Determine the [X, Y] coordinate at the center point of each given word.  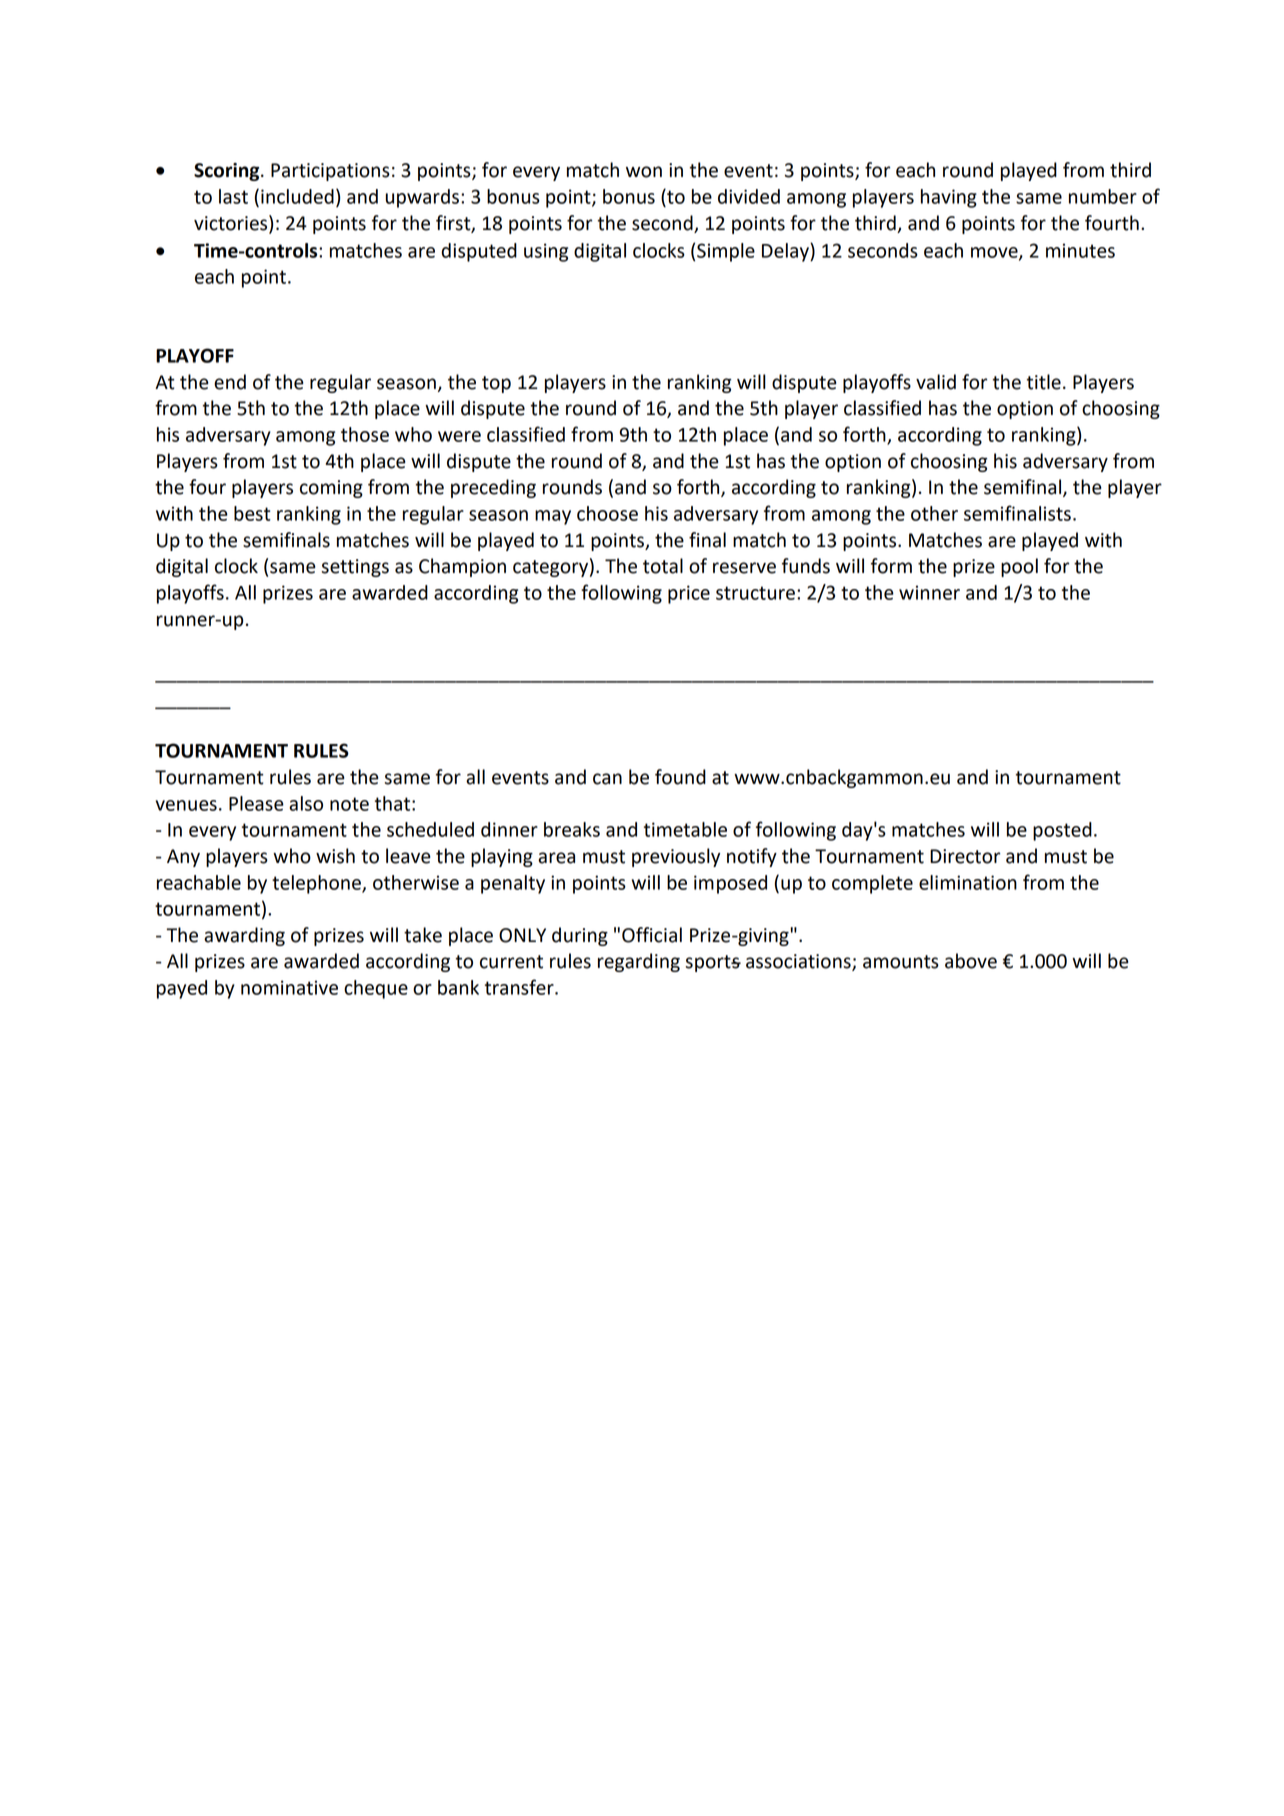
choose [607, 513]
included [297, 196]
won [644, 172]
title [1044, 382]
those [365, 434]
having [949, 198]
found [680, 777]
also [306, 803]
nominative [289, 987]
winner [929, 592]
